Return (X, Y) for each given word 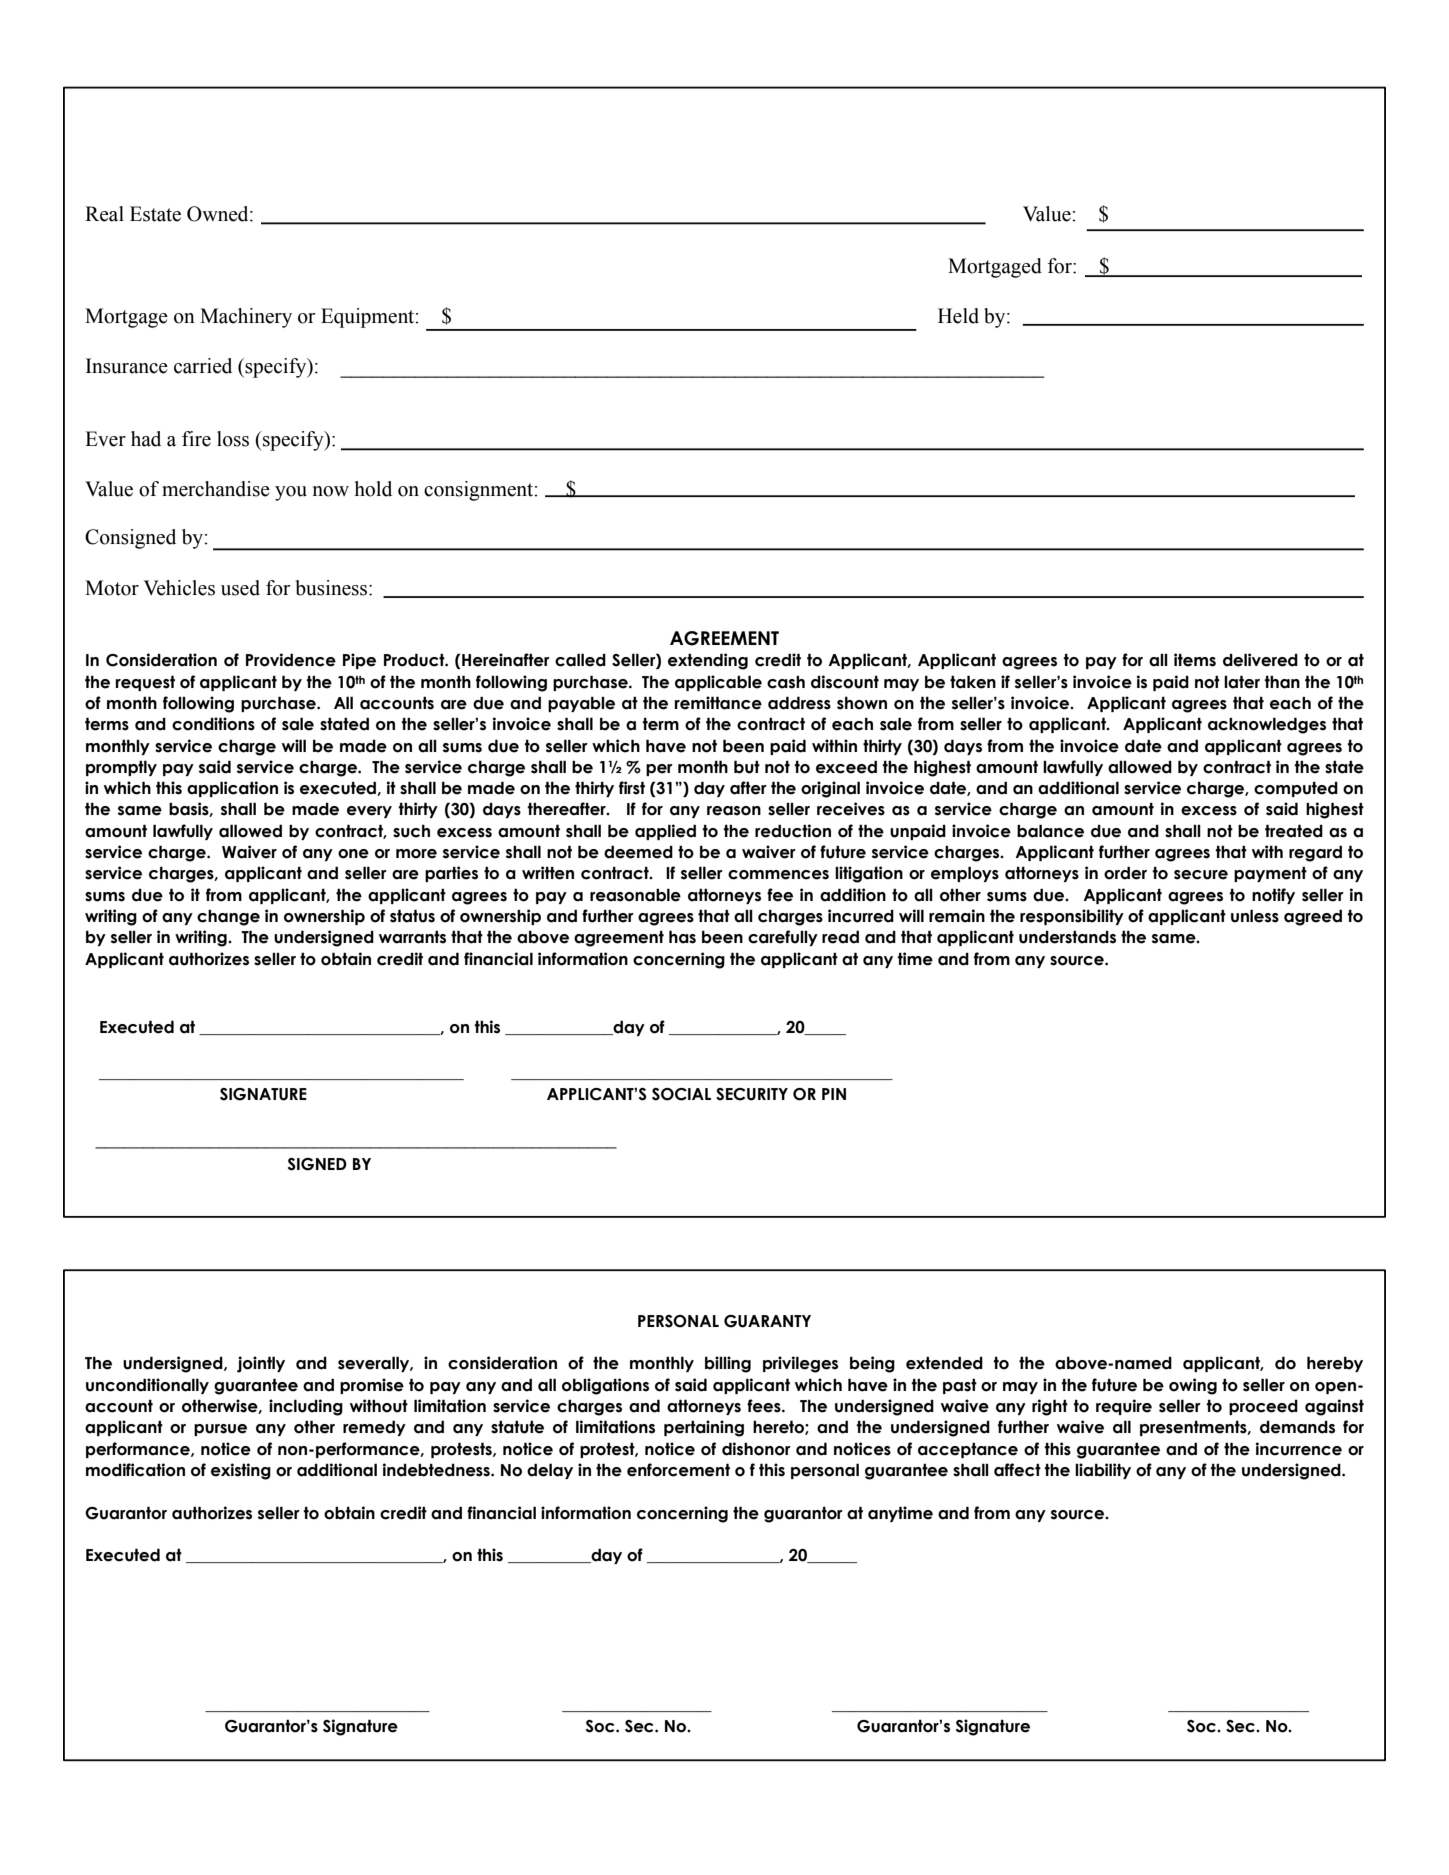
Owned (219, 214)
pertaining (704, 1428)
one (353, 854)
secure (1201, 875)
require (1124, 1407)
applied (665, 832)
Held (958, 316)
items (1195, 660)
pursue (220, 1430)
